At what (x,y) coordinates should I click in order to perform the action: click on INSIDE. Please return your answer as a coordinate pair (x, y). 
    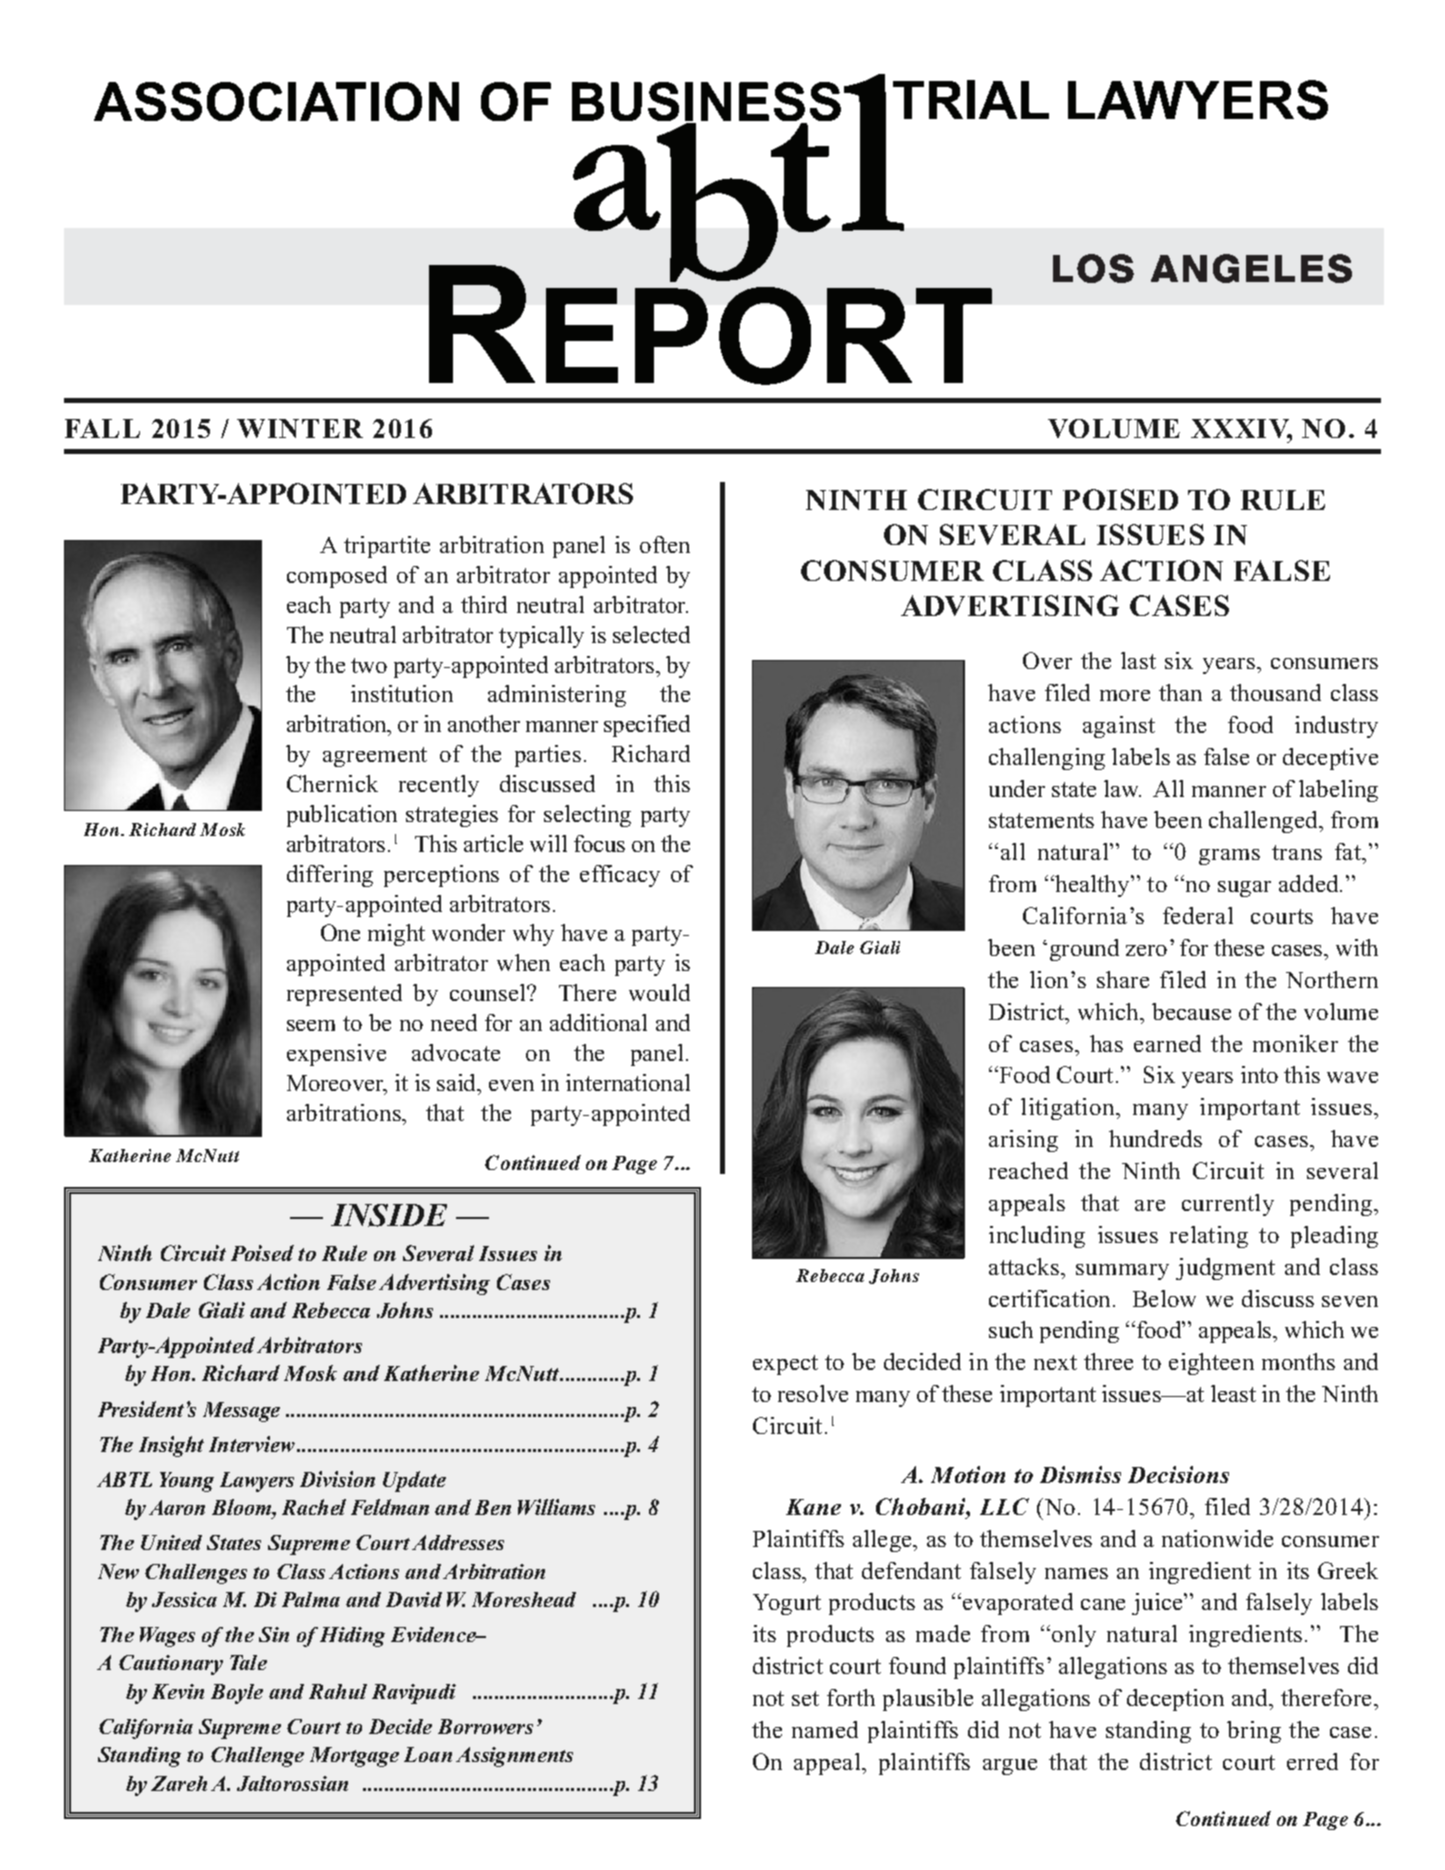
    Looking at the image, I should click on (389, 1215).
